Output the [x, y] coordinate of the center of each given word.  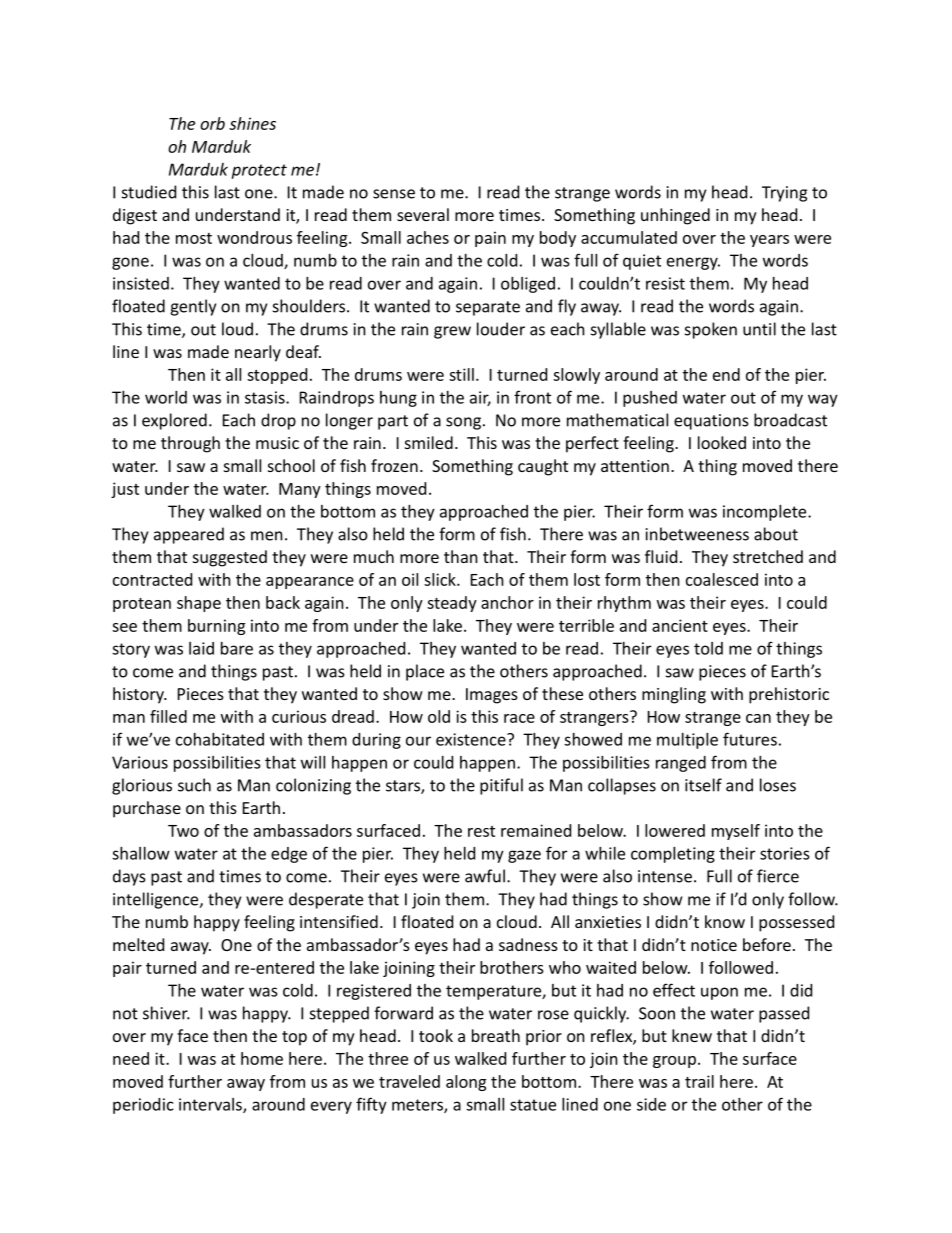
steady [452, 604]
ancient [680, 625]
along [466, 1083]
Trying [784, 194]
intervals [211, 1105]
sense [394, 194]
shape [199, 604]
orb [212, 123]
